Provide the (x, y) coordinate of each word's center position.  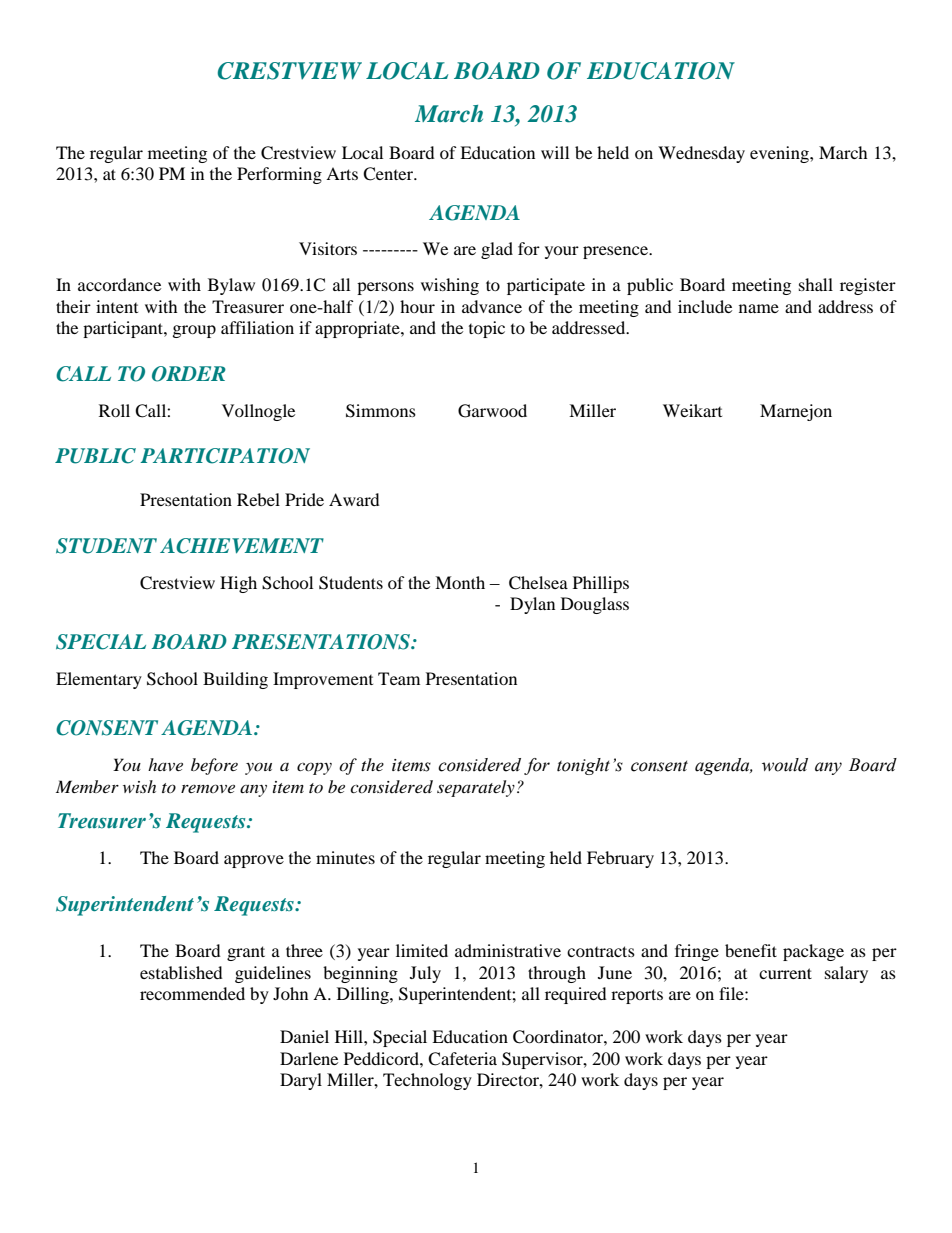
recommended (192, 993)
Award (354, 499)
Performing (279, 175)
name (759, 308)
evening (780, 154)
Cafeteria (462, 1059)
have (165, 764)
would (785, 765)
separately (476, 788)
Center (389, 174)
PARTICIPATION (225, 456)
